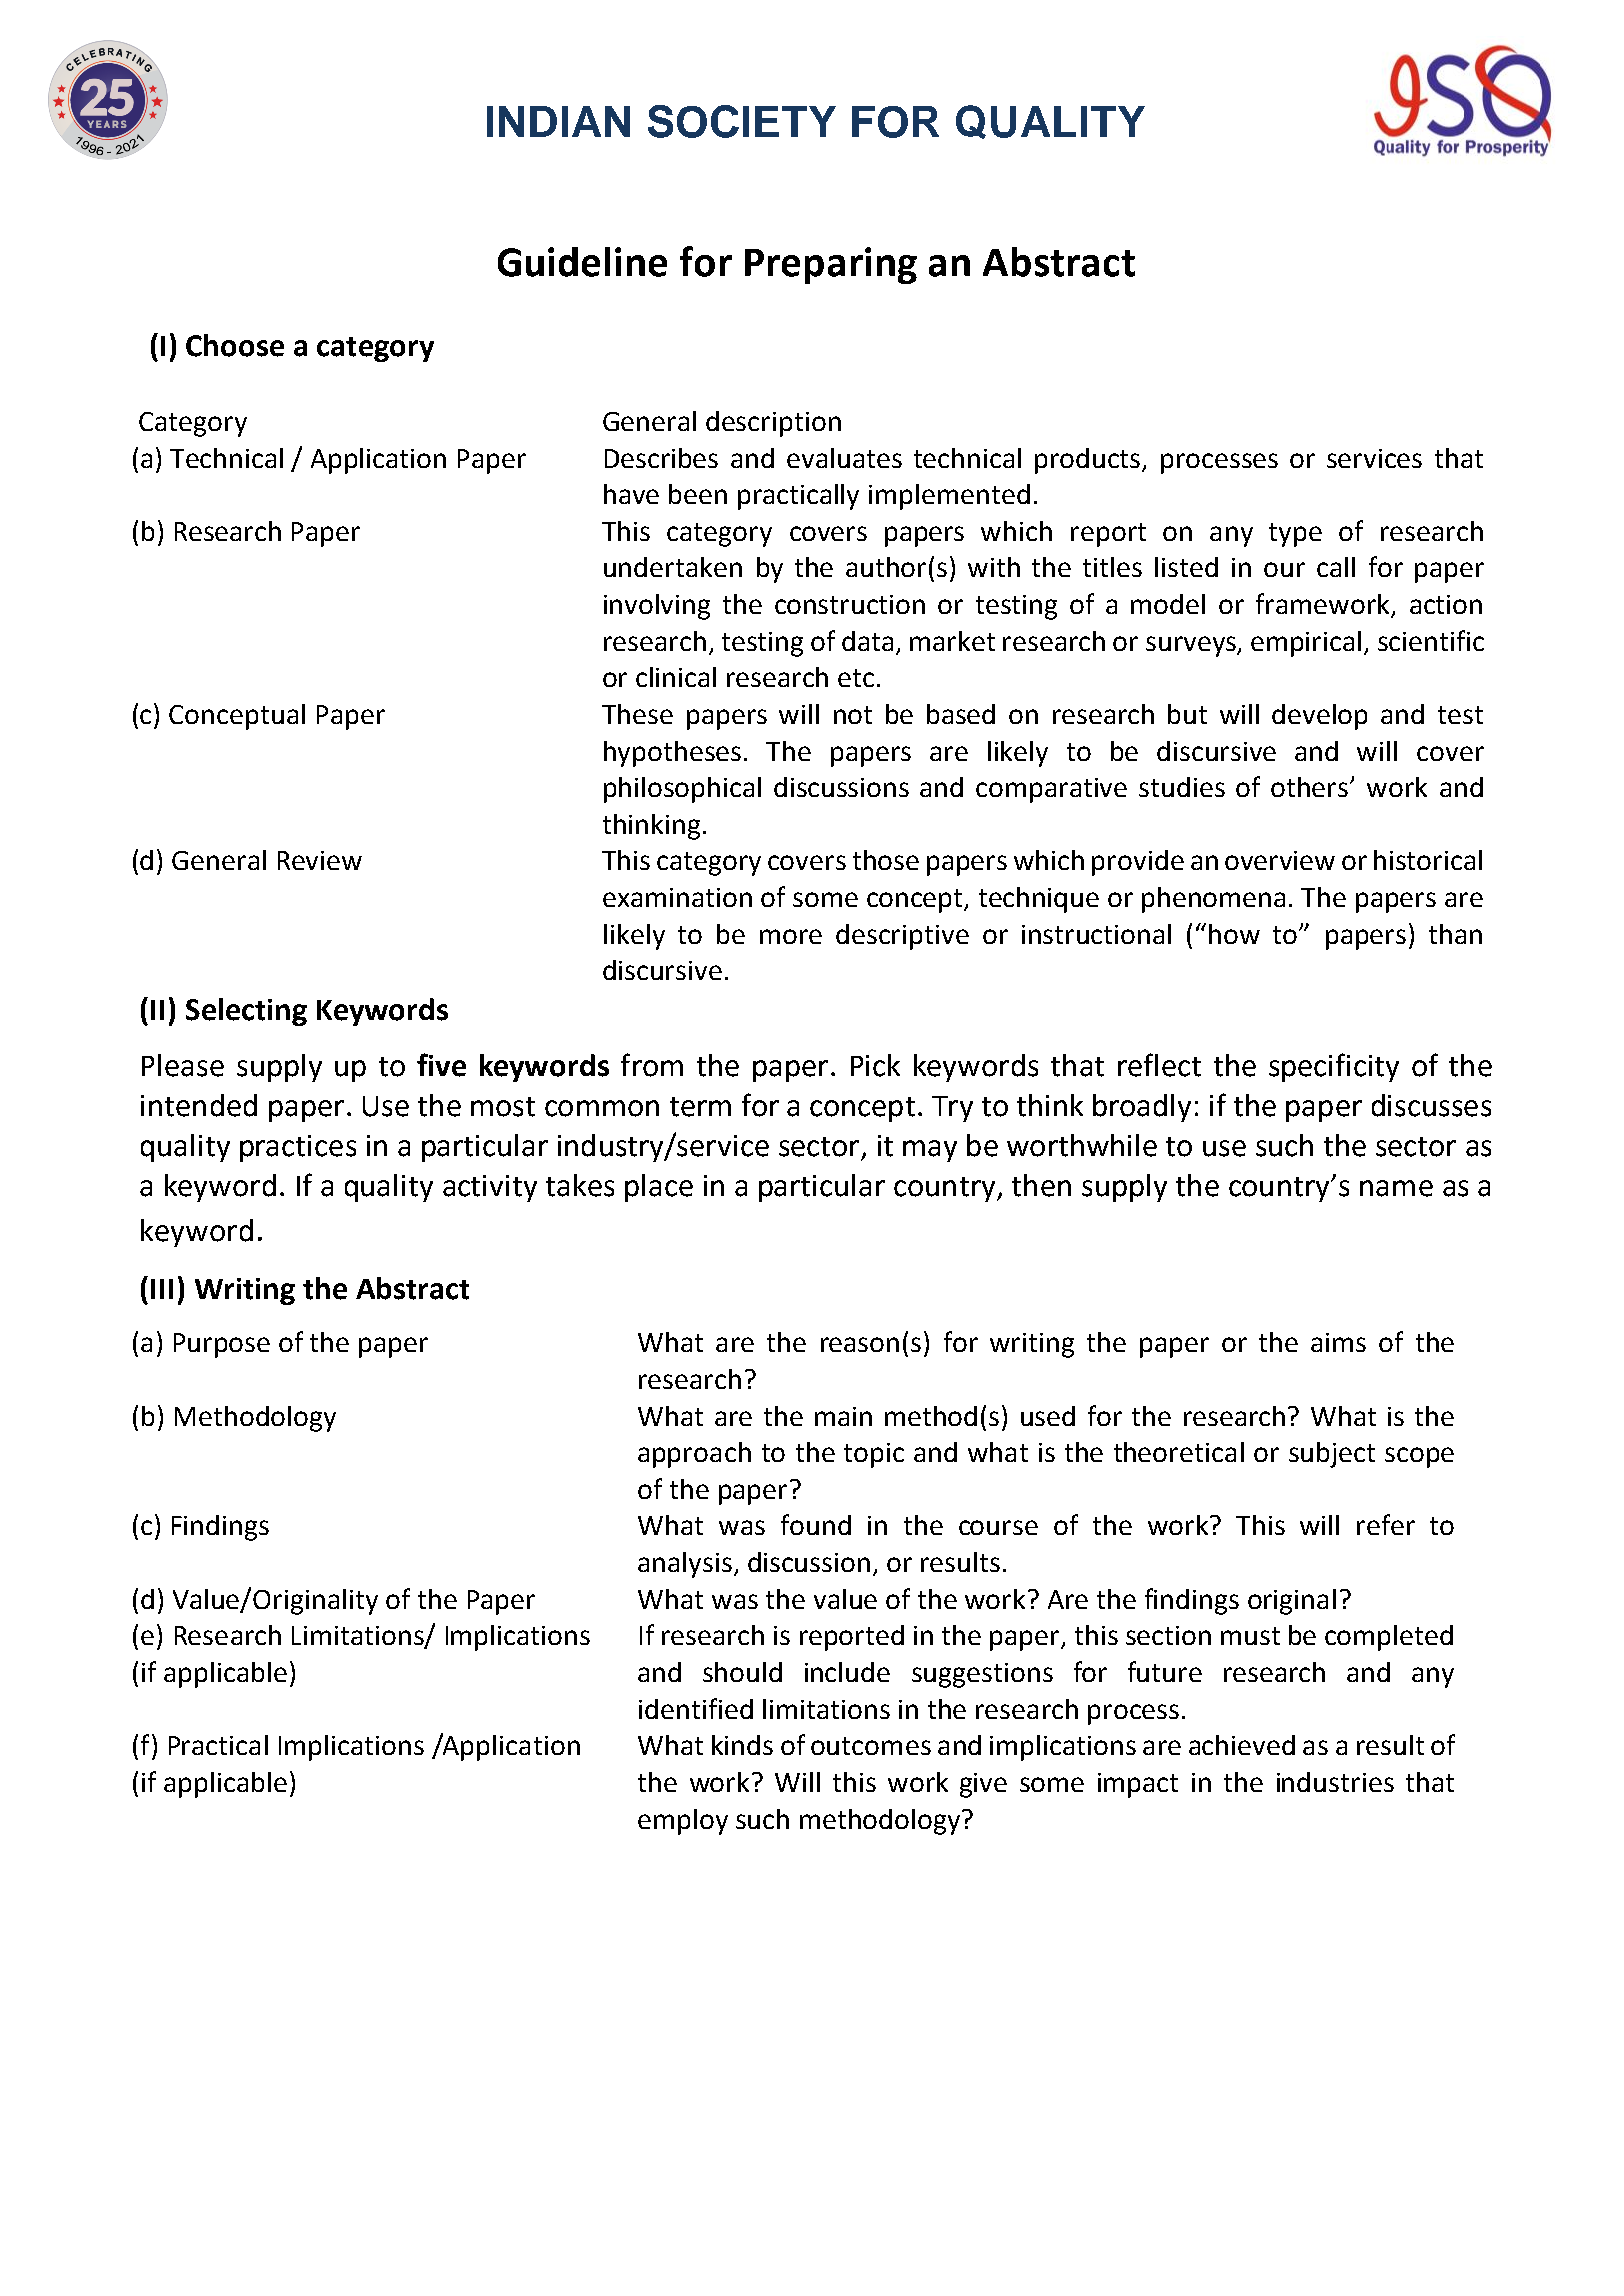  Describe the element at coordinates (1089, 461) in the document. I see `products` at that location.
